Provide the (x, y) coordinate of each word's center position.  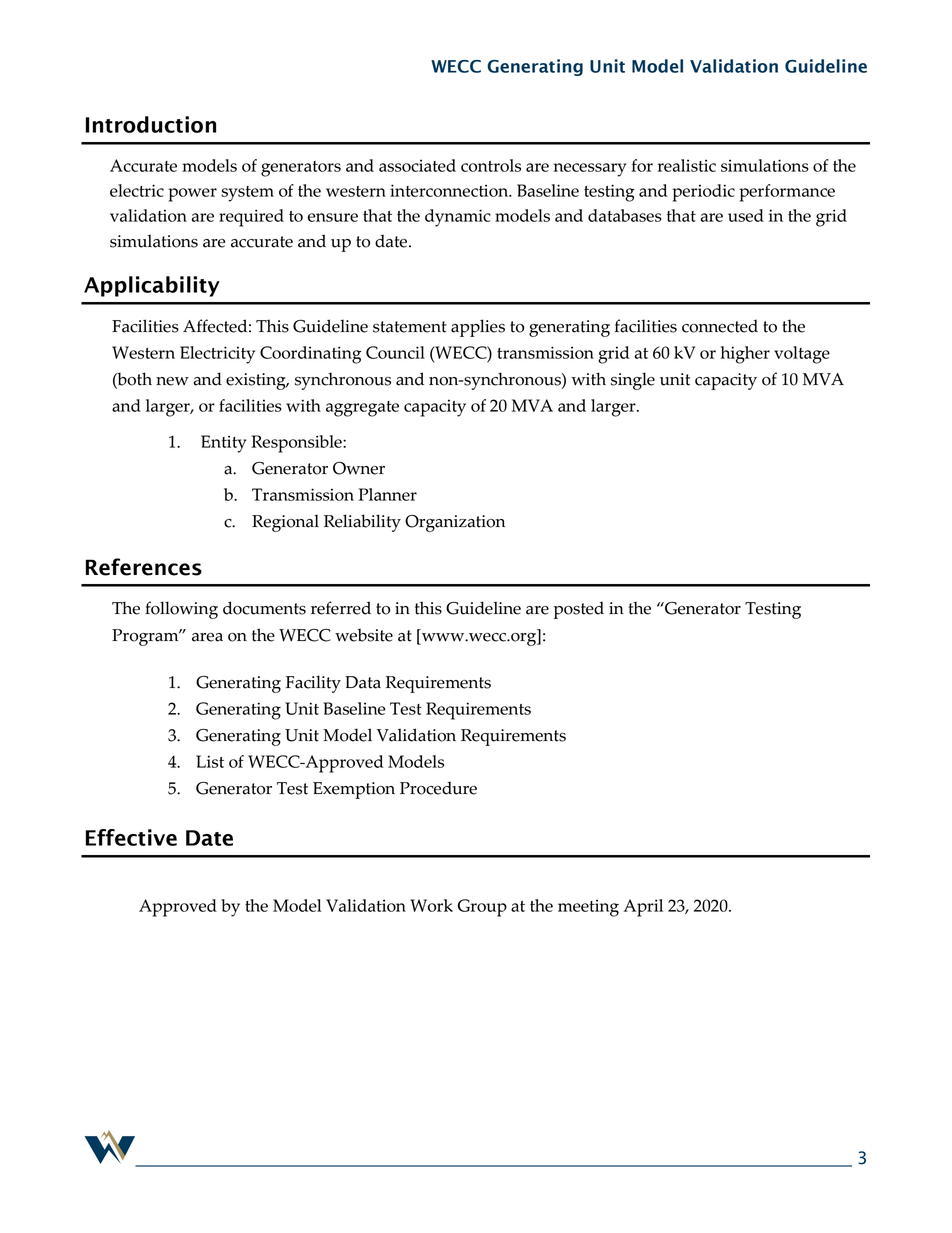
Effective (131, 837)
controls (491, 165)
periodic (703, 193)
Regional (285, 523)
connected (720, 326)
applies (478, 328)
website (364, 635)
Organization (455, 523)
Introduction (151, 124)
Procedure (438, 788)
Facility (313, 684)
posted (579, 610)
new (172, 381)
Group (482, 908)
